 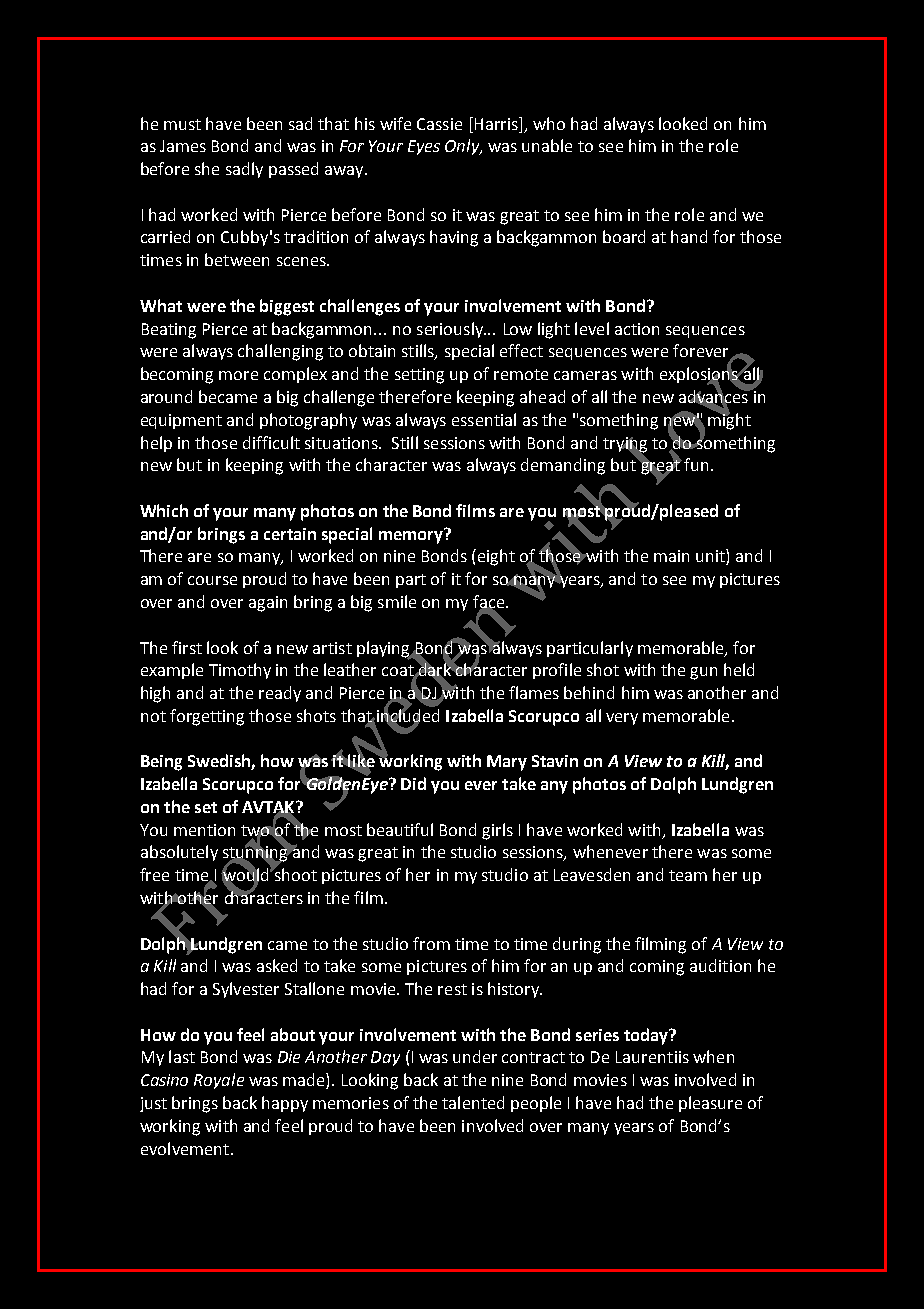 What do you see at coordinates (219, 1081) in the screenshot?
I see `Royale` at bounding box center [219, 1081].
